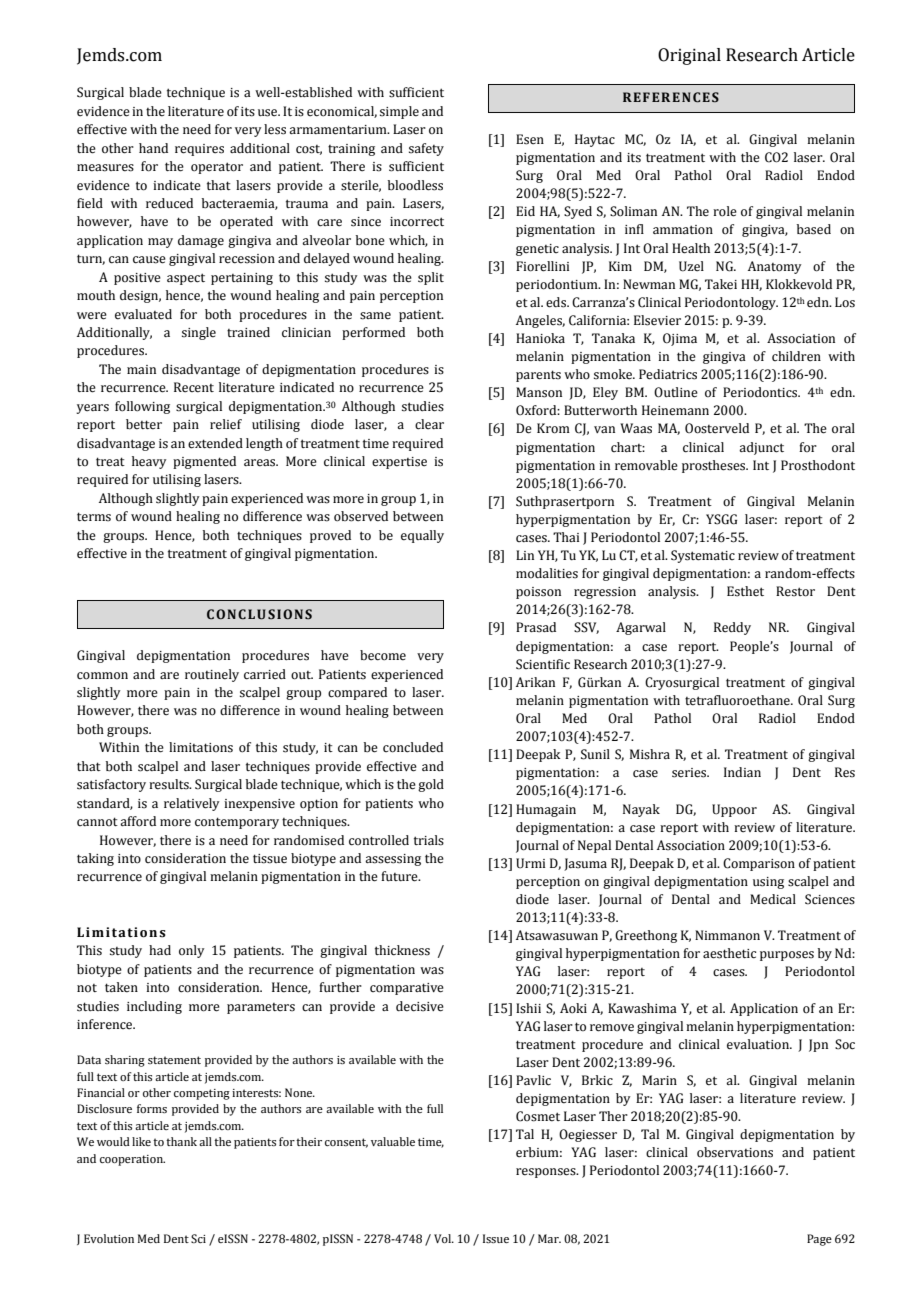 Image resolution: width=921 pixels, height=1316 pixels. I want to click on hand, so click(153, 148).
